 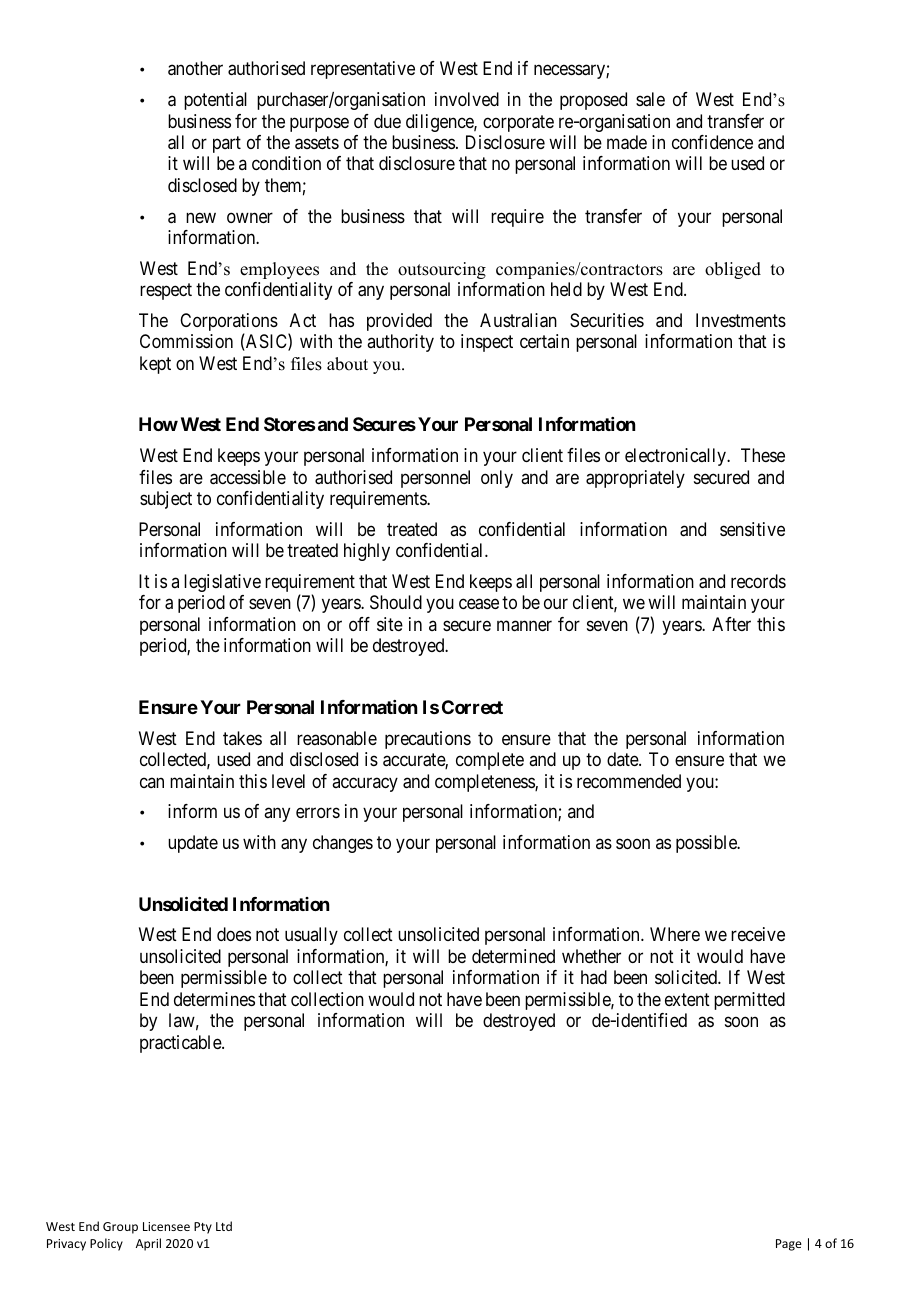 What do you see at coordinates (789, 1245) in the page?
I see `Page` at bounding box center [789, 1245].
